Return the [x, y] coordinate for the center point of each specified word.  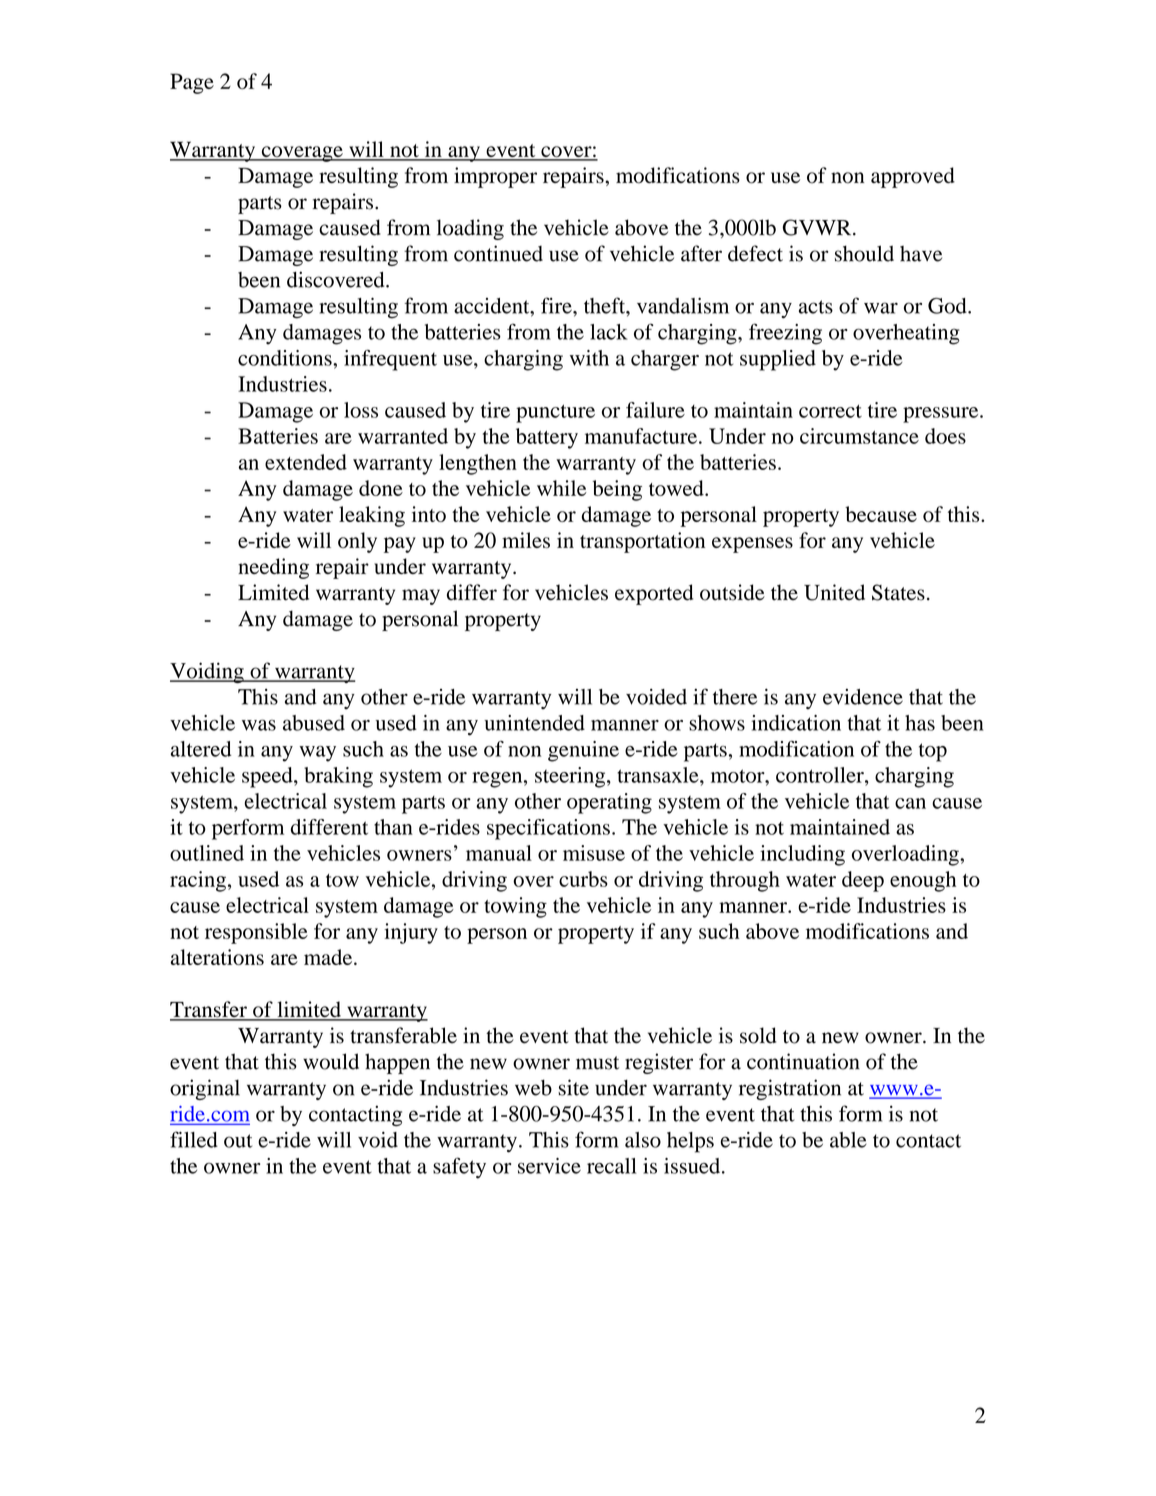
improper [495, 177]
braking [338, 777]
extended [306, 462]
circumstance [859, 436]
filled [194, 1139]
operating [609, 803]
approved [913, 177]
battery [547, 438]
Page [192, 83]
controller [821, 775]
